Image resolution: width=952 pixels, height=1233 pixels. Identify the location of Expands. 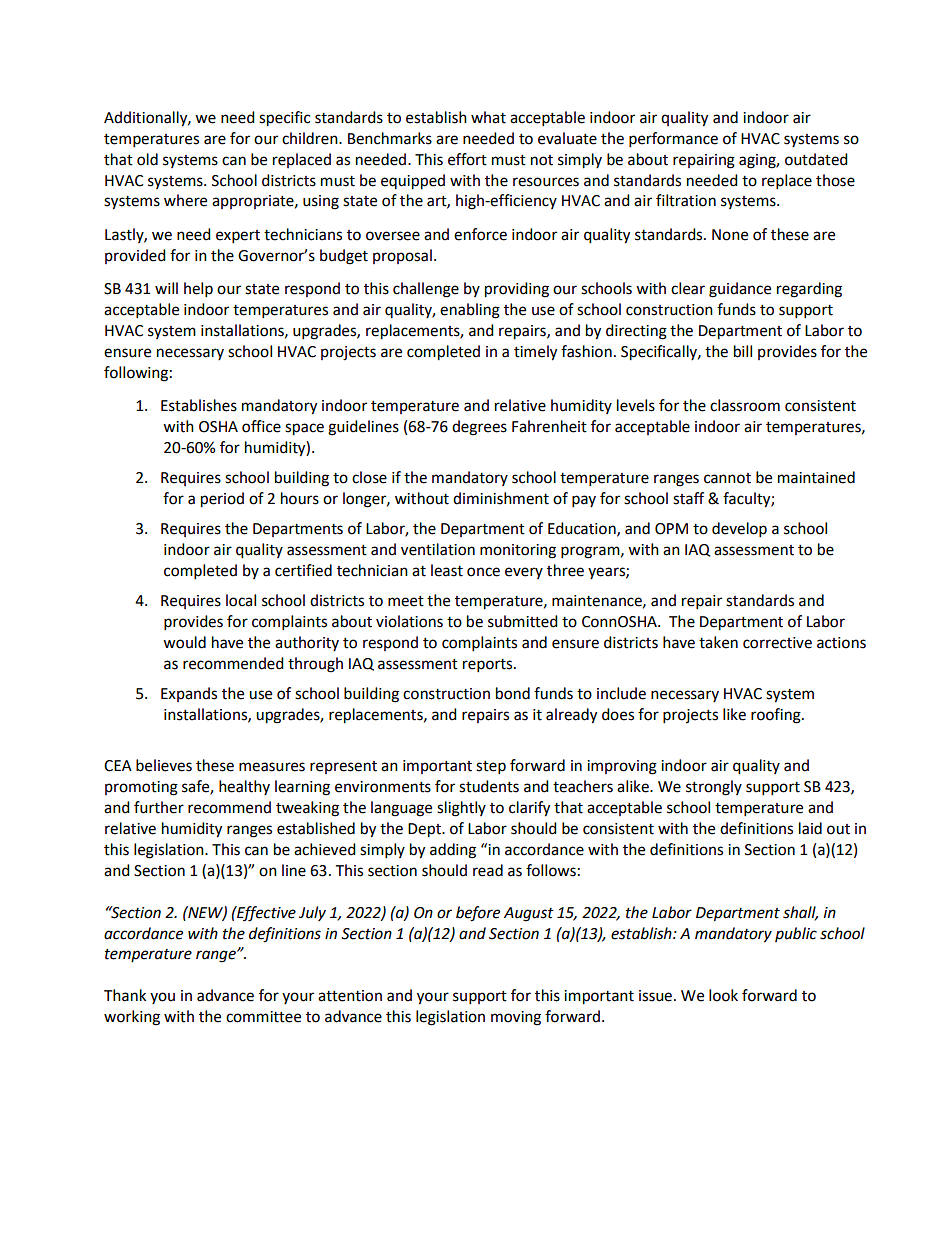
(189, 694).
